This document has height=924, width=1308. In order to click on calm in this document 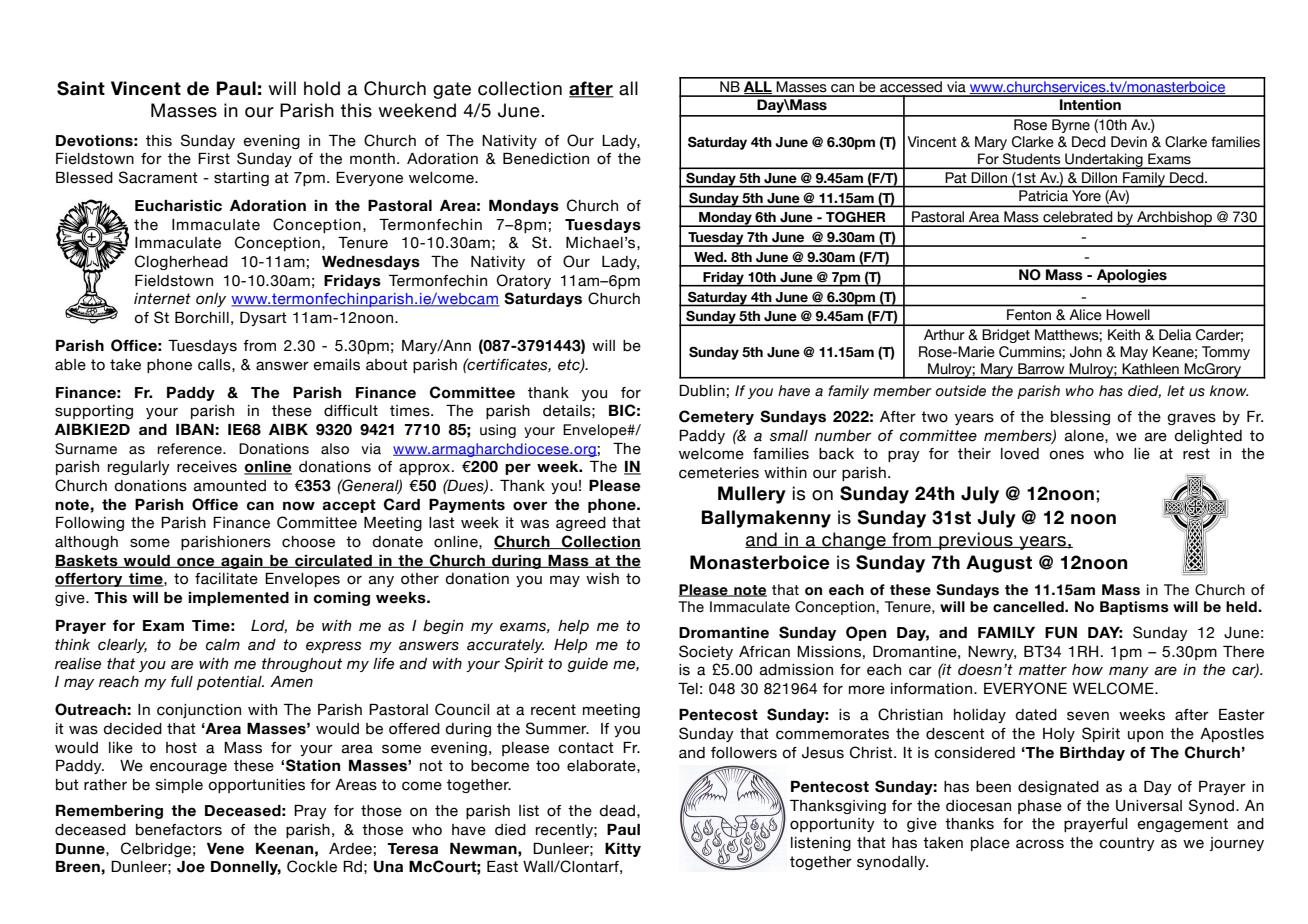, I will do `click(223, 645)`.
